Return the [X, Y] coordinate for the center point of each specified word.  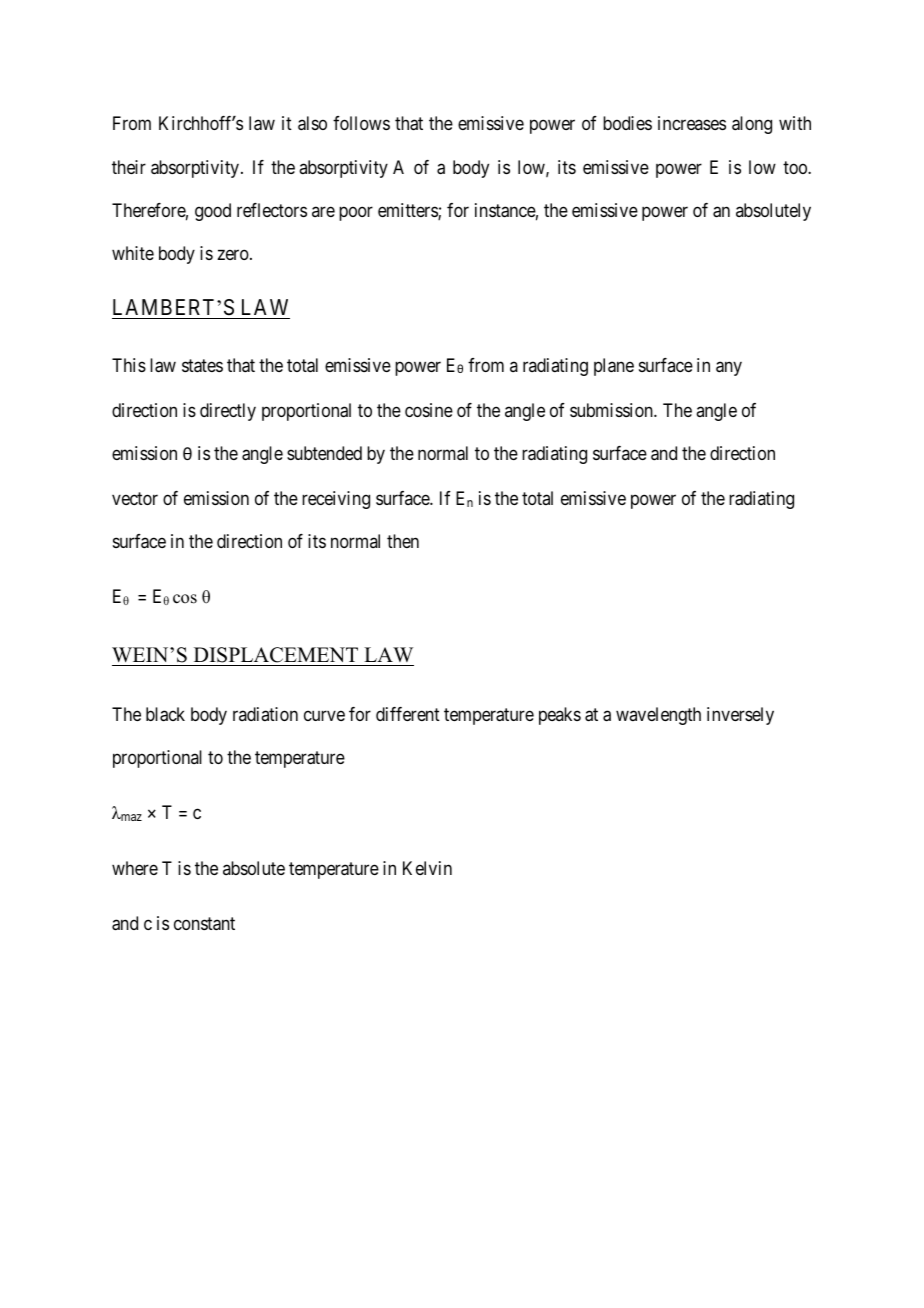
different [408, 714]
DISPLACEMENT [276, 655]
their [129, 167]
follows [361, 123]
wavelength [658, 716]
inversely [740, 716]
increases [692, 123]
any [729, 368]
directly [228, 412]
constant [204, 924]
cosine [429, 410]
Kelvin [427, 868]
